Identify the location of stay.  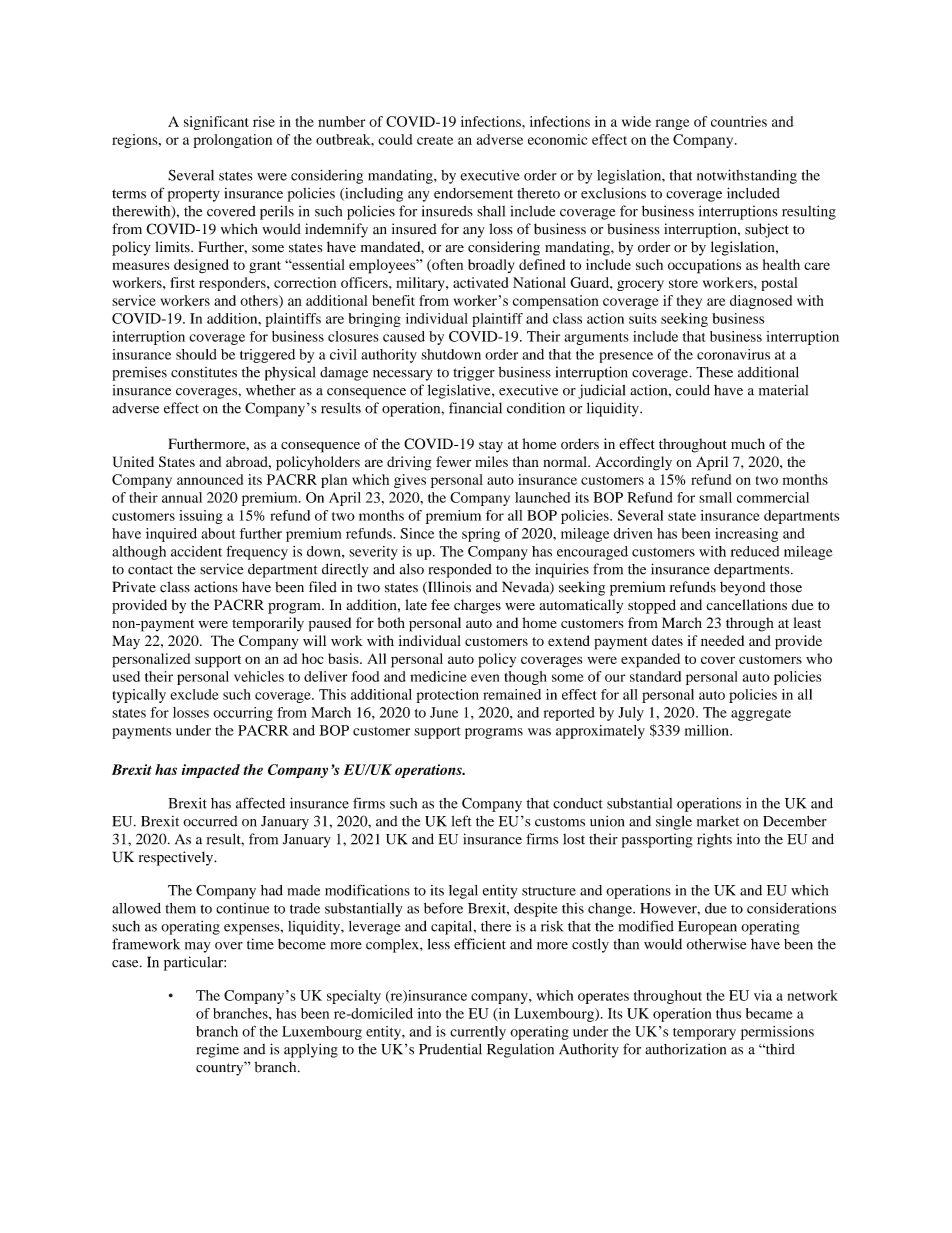
(491, 446).
